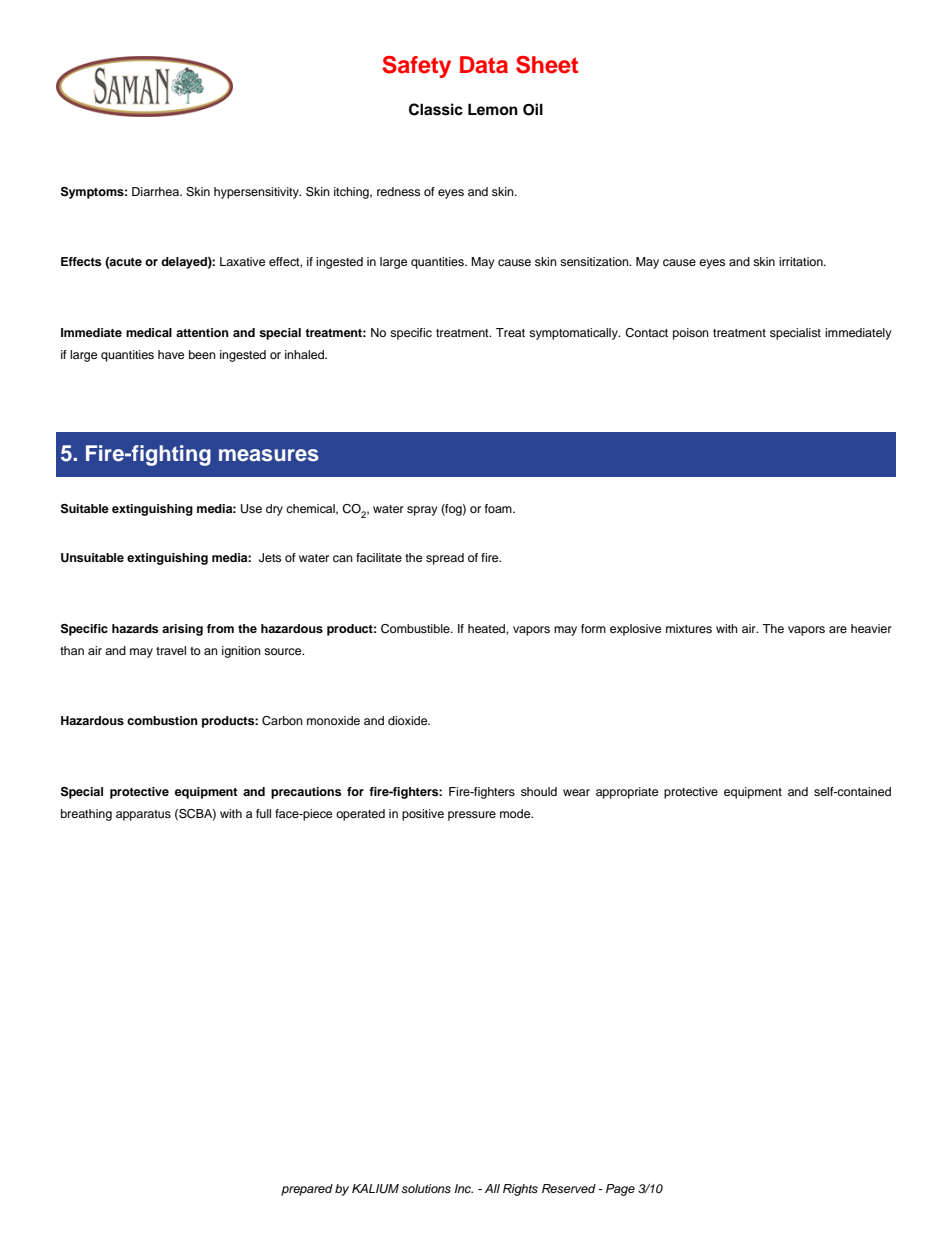  I want to click on mixtures, so click(689, 628).
